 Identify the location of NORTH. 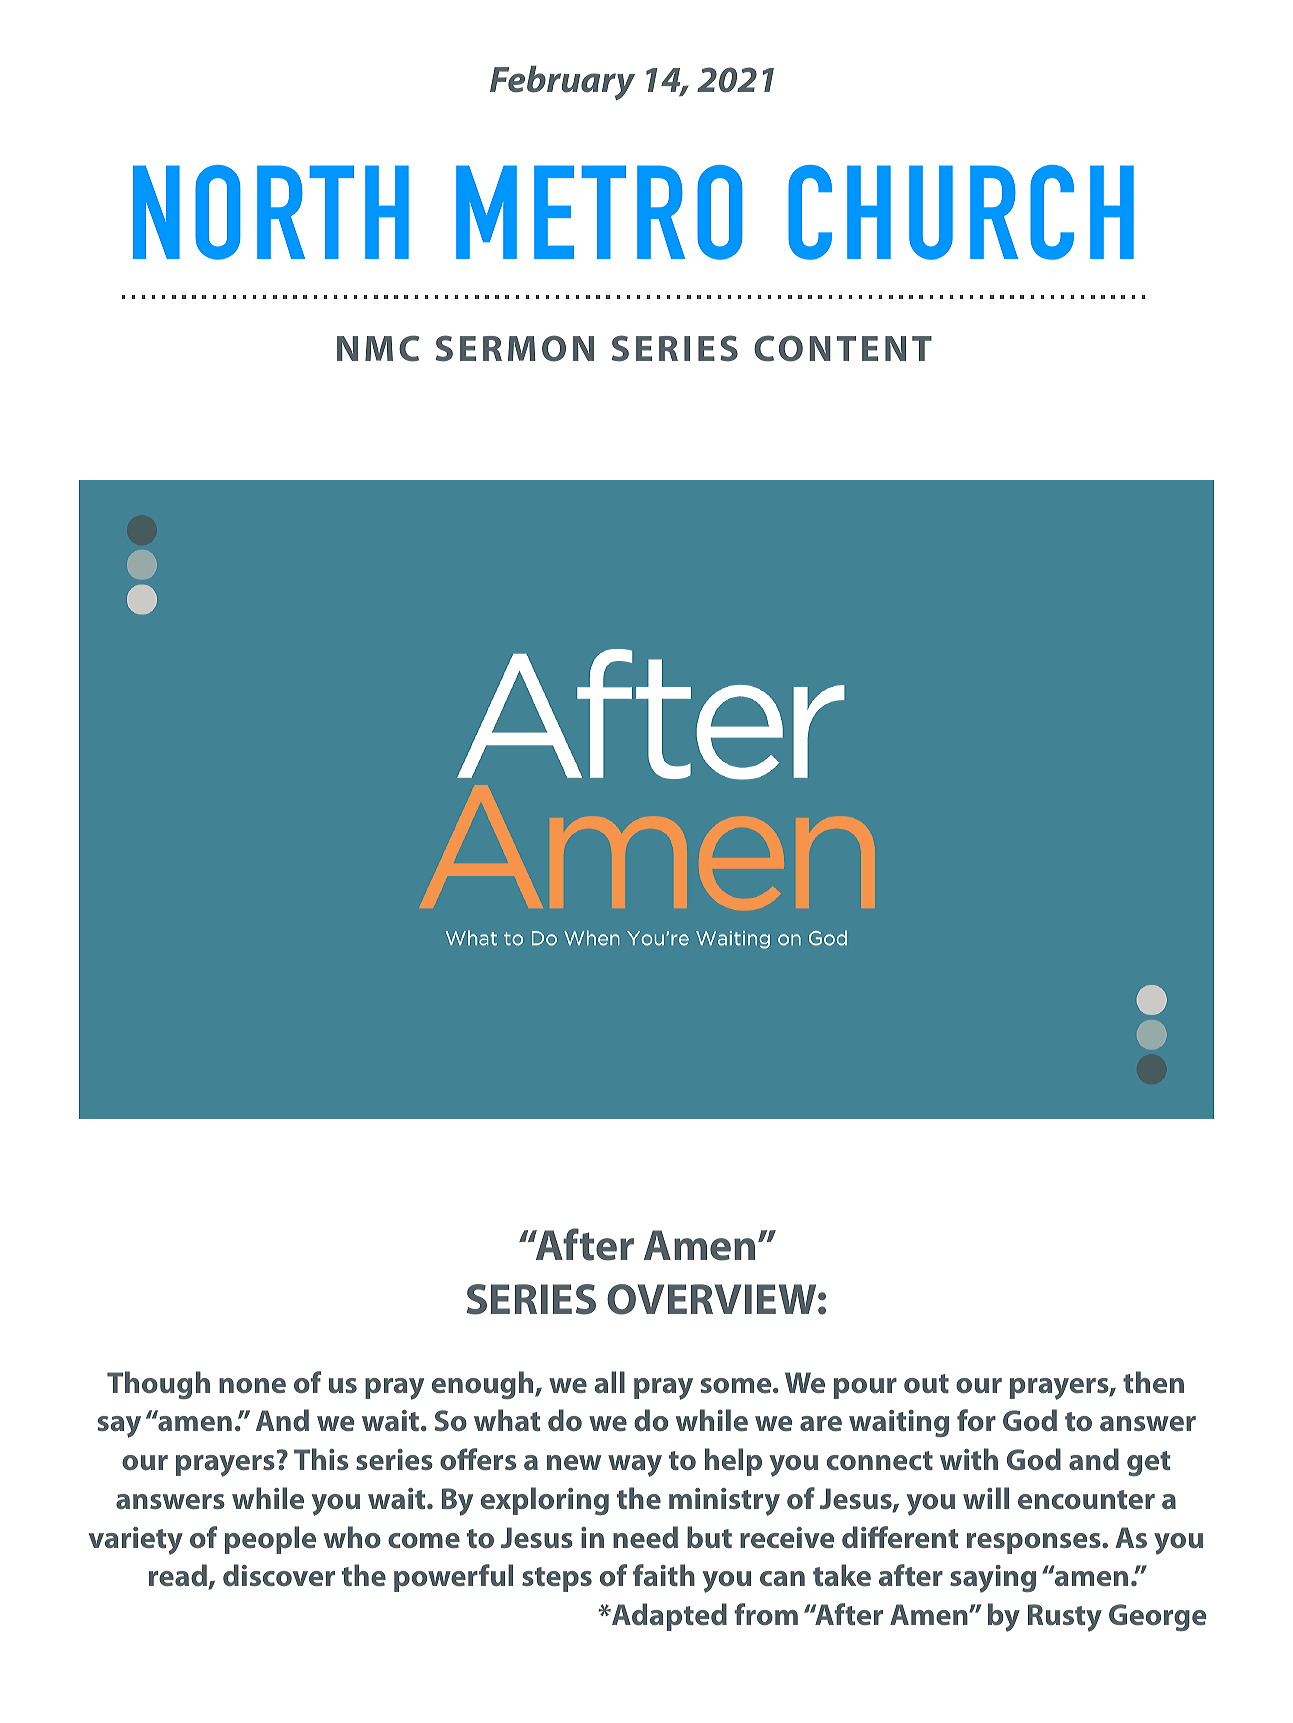
(271, 212).
